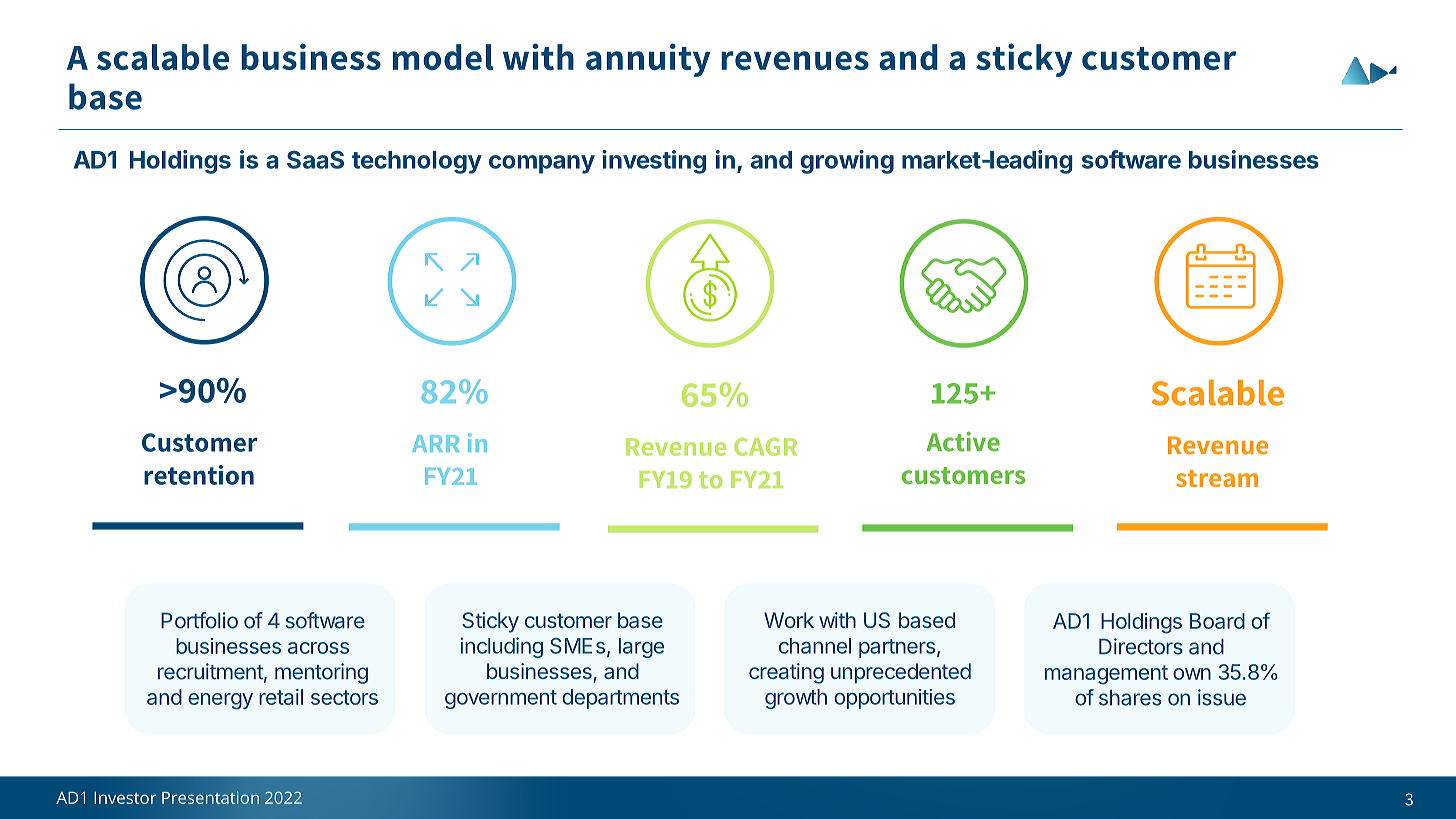  Describe the element at coordinates (963, 442) in the document. I see `Active` at that location.
